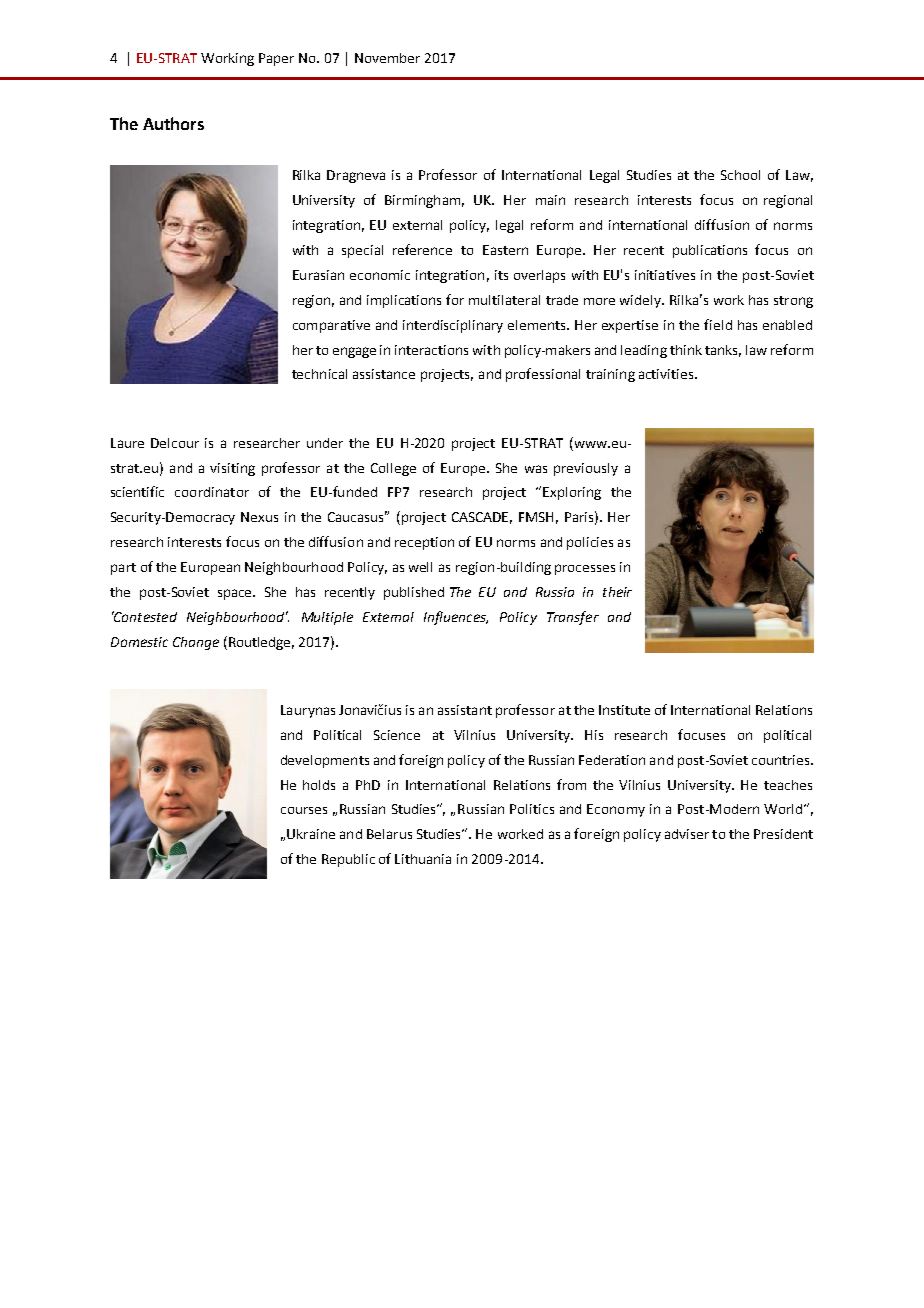  Describe the element at coordinates (586, 469) in the page. I see `previously` at that location.
